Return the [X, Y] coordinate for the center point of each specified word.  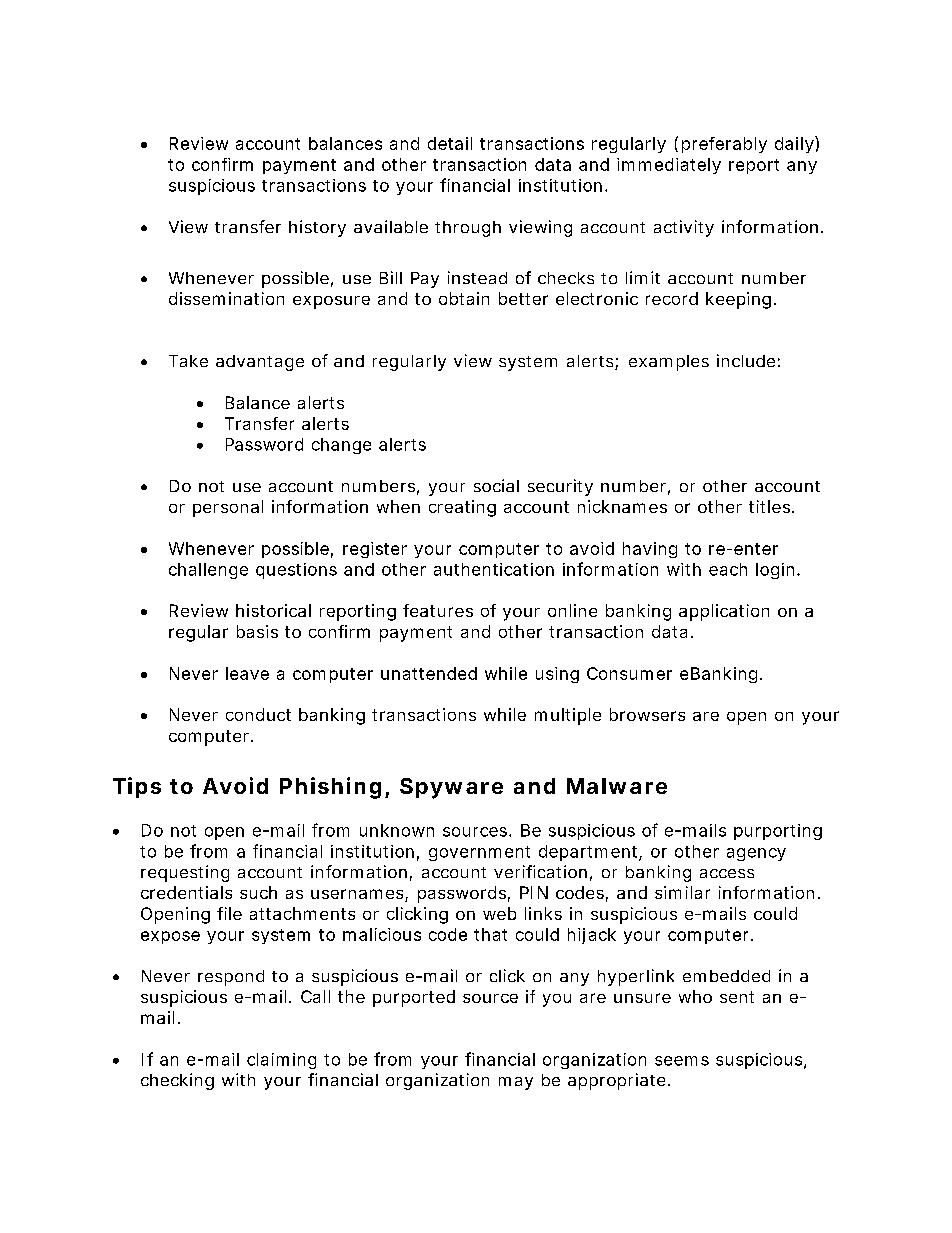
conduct [258, 714]
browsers [647, 714]
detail [450, 143]
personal [228, 508]
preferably [724, 145]
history [317, 228]
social [496, 485]
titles [771, 506]
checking [177, 1081]
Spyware [451, 788]
